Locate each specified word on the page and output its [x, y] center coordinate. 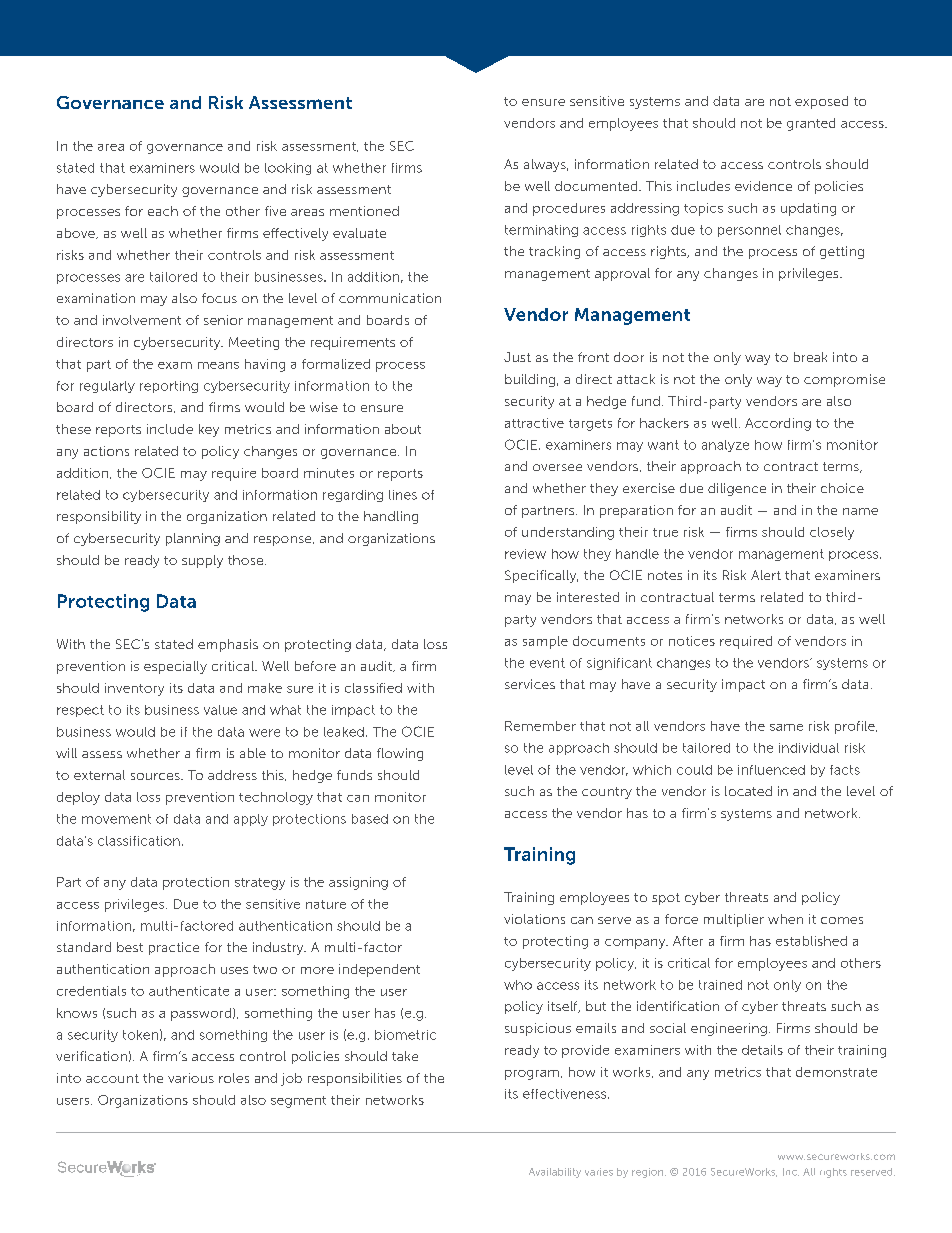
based [370, 819]
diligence [737, 489]
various [191, 1078]
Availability [555, 1173]
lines [403, 495]
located [748, 791]
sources [156, 776]
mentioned [364, 211]
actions [106, 451]
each [163, 211]
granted [811, 124]
